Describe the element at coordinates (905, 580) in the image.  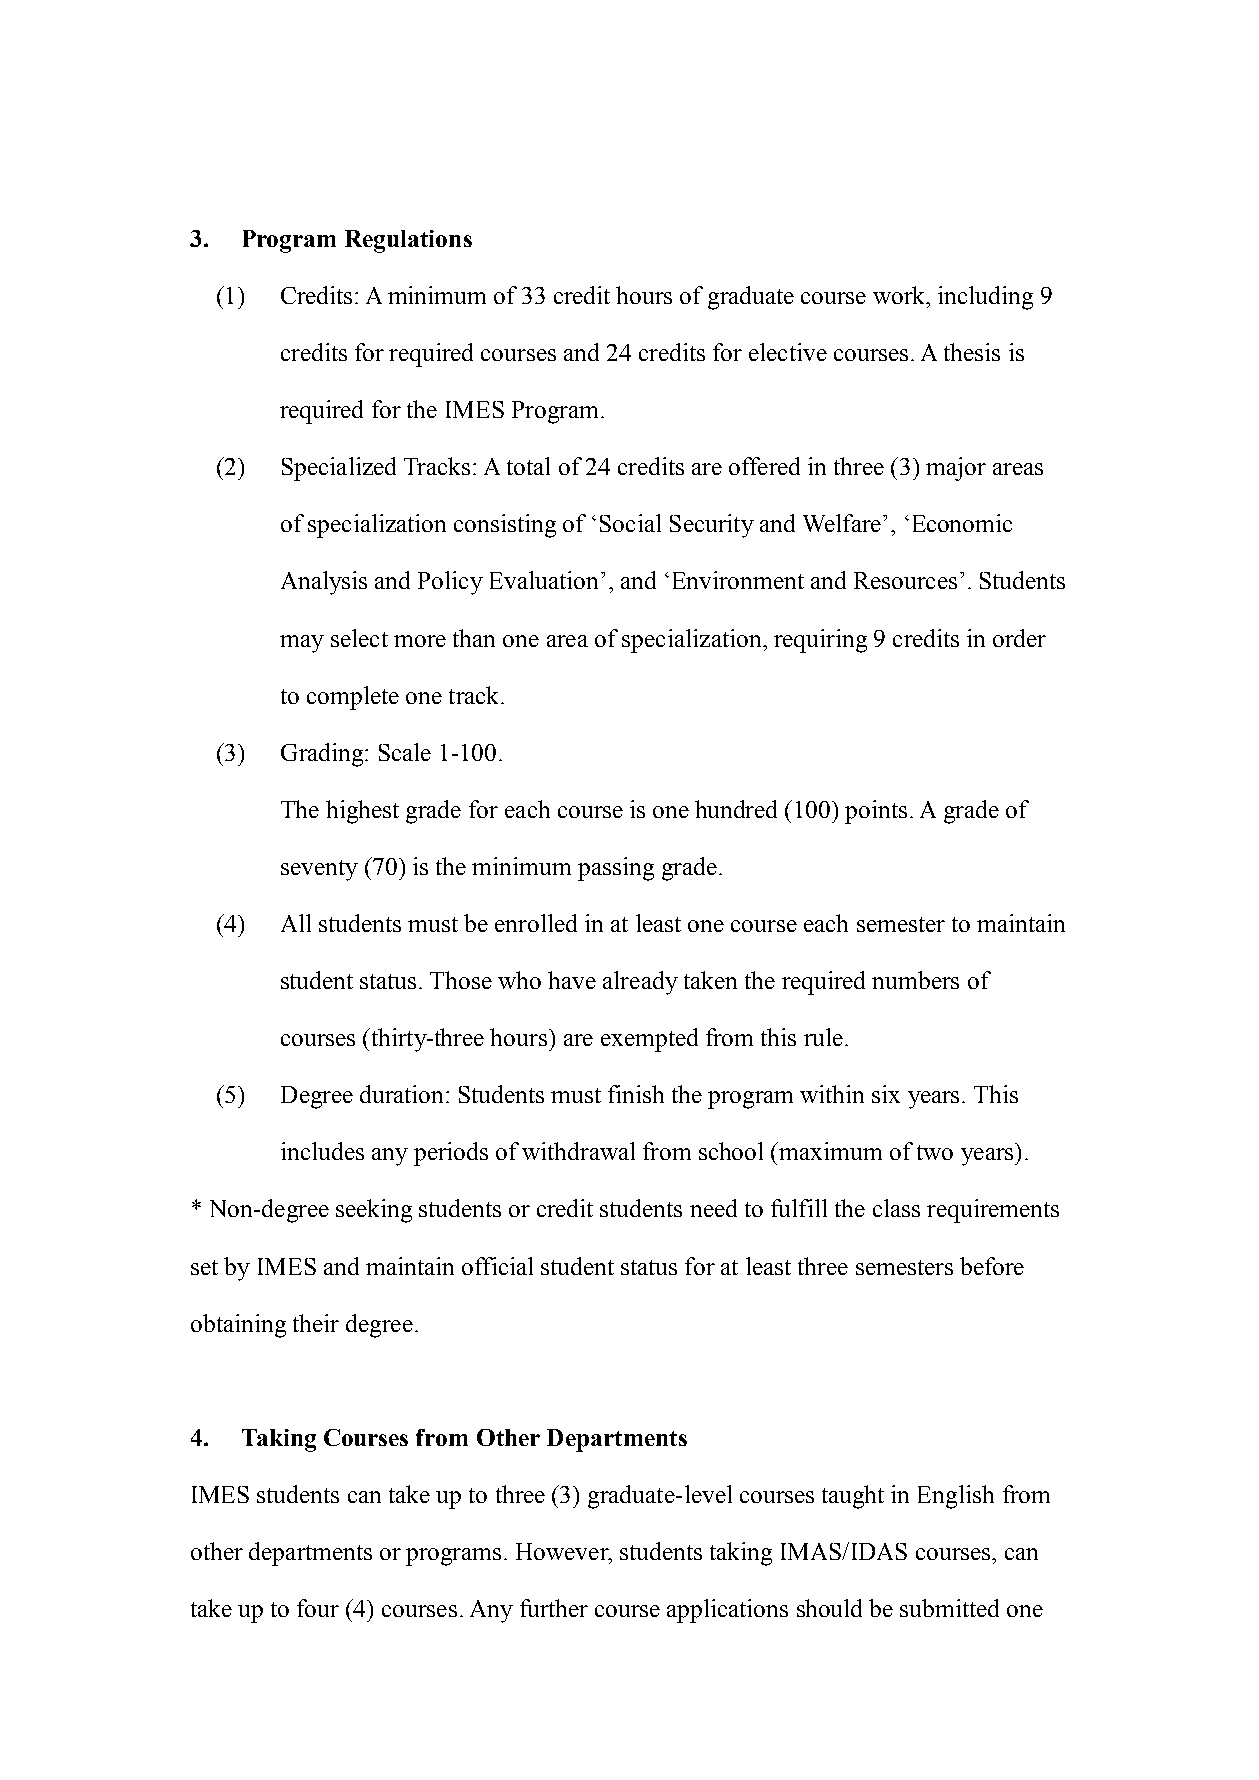
I see `Resources` at that location.
